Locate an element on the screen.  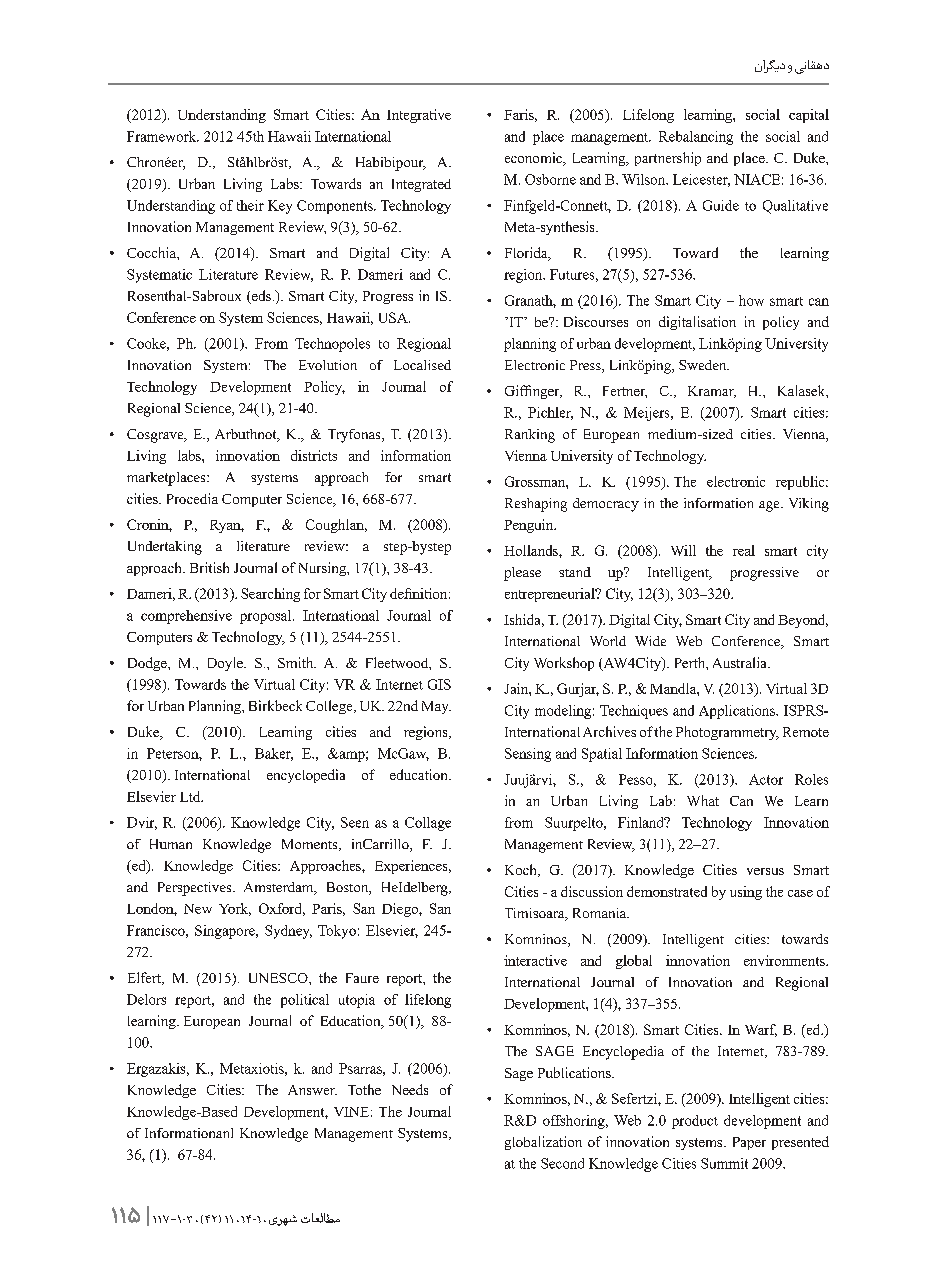
using is located at coordinates (746, 893).
